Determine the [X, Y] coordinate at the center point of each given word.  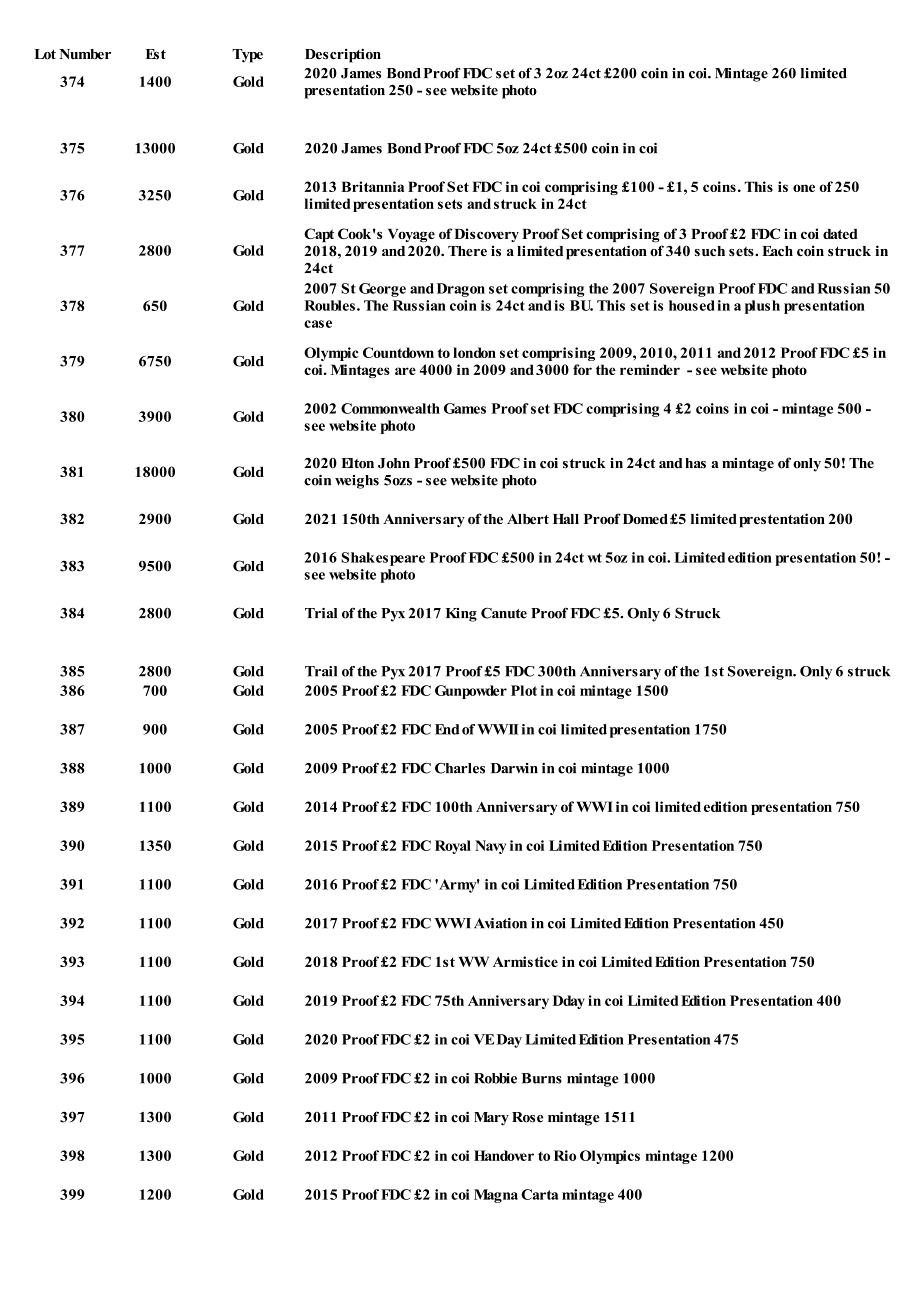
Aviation [500, 923]
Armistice [525, 961]
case [318, 324]
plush [762, 307]
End [447, 729]
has [695, 463]
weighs [357, 482]
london [474, 352]
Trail [321, 671]
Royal [453, 847]
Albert [528, 519]
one [804, 188]
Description [343, 55]
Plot [524, 690]
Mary [491, 1119]
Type [247, 56]
